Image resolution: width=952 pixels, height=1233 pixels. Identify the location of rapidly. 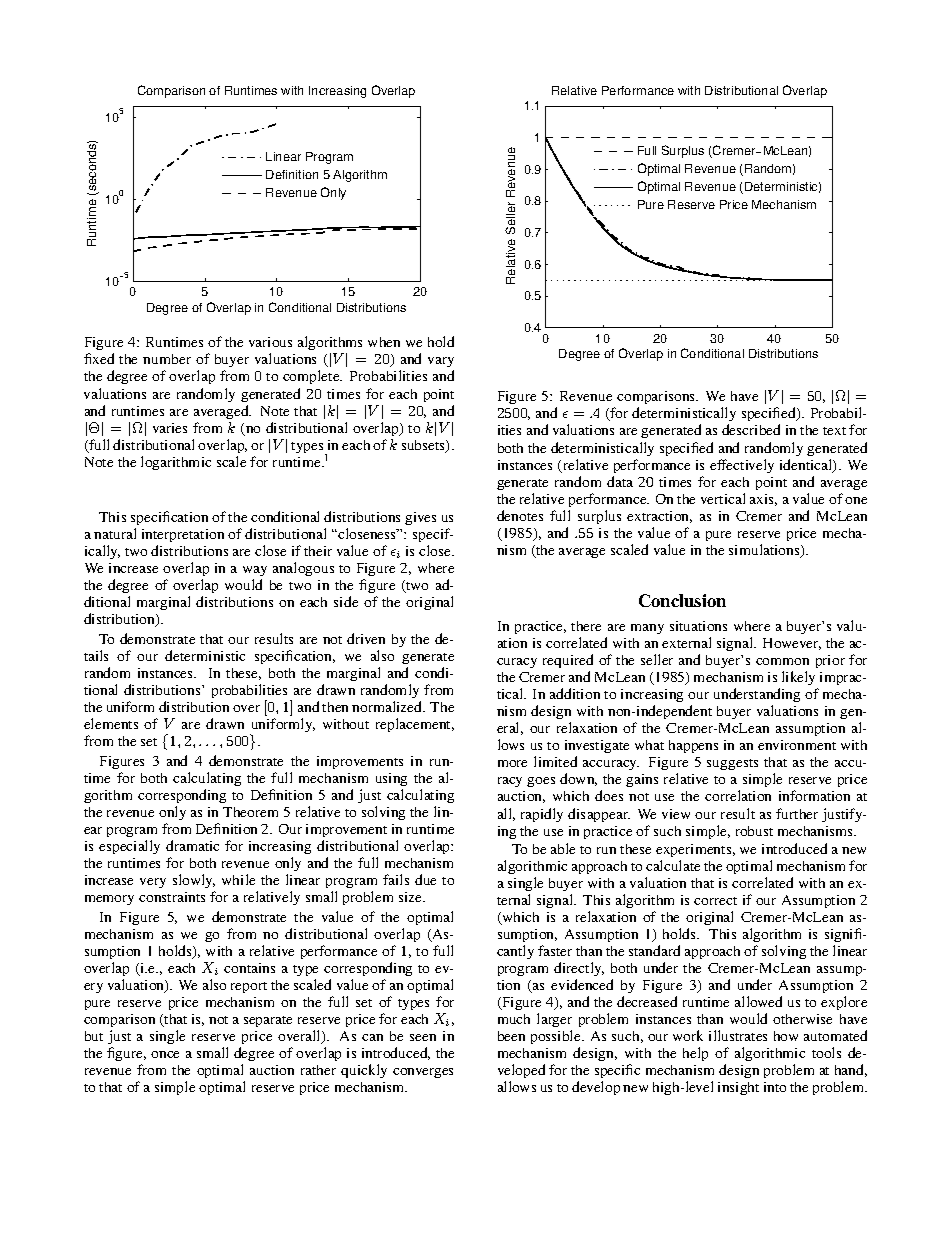
(542, 815).
